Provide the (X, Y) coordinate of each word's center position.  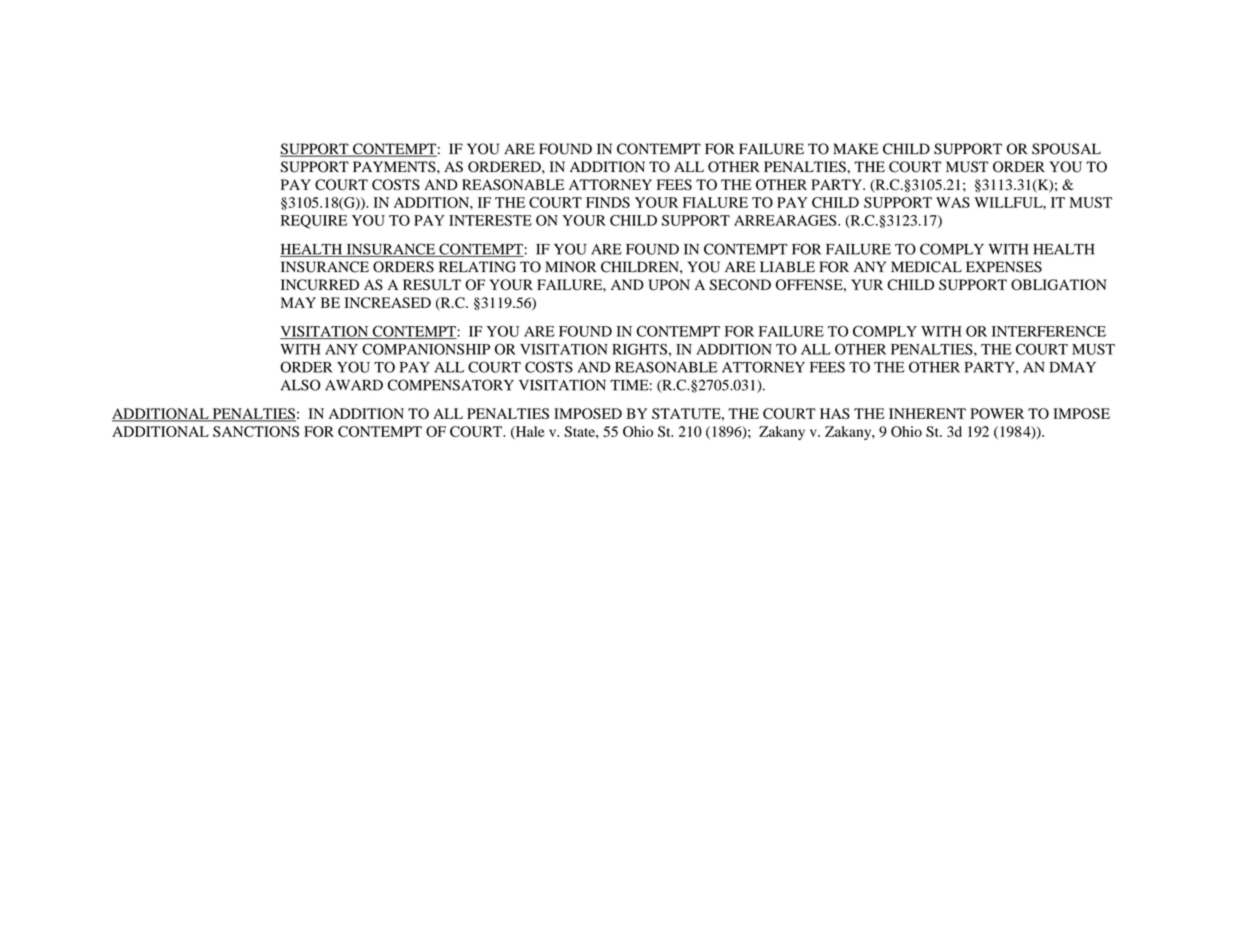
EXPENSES (1004, 267)
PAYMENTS (395, 167)
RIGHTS (639, 349)
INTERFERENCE (1049, 331)
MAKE (855, 148)
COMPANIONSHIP (426, 349)
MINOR (570, 267)
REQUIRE (314, 222)
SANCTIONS (256, 431)
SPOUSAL (1066, 149)
